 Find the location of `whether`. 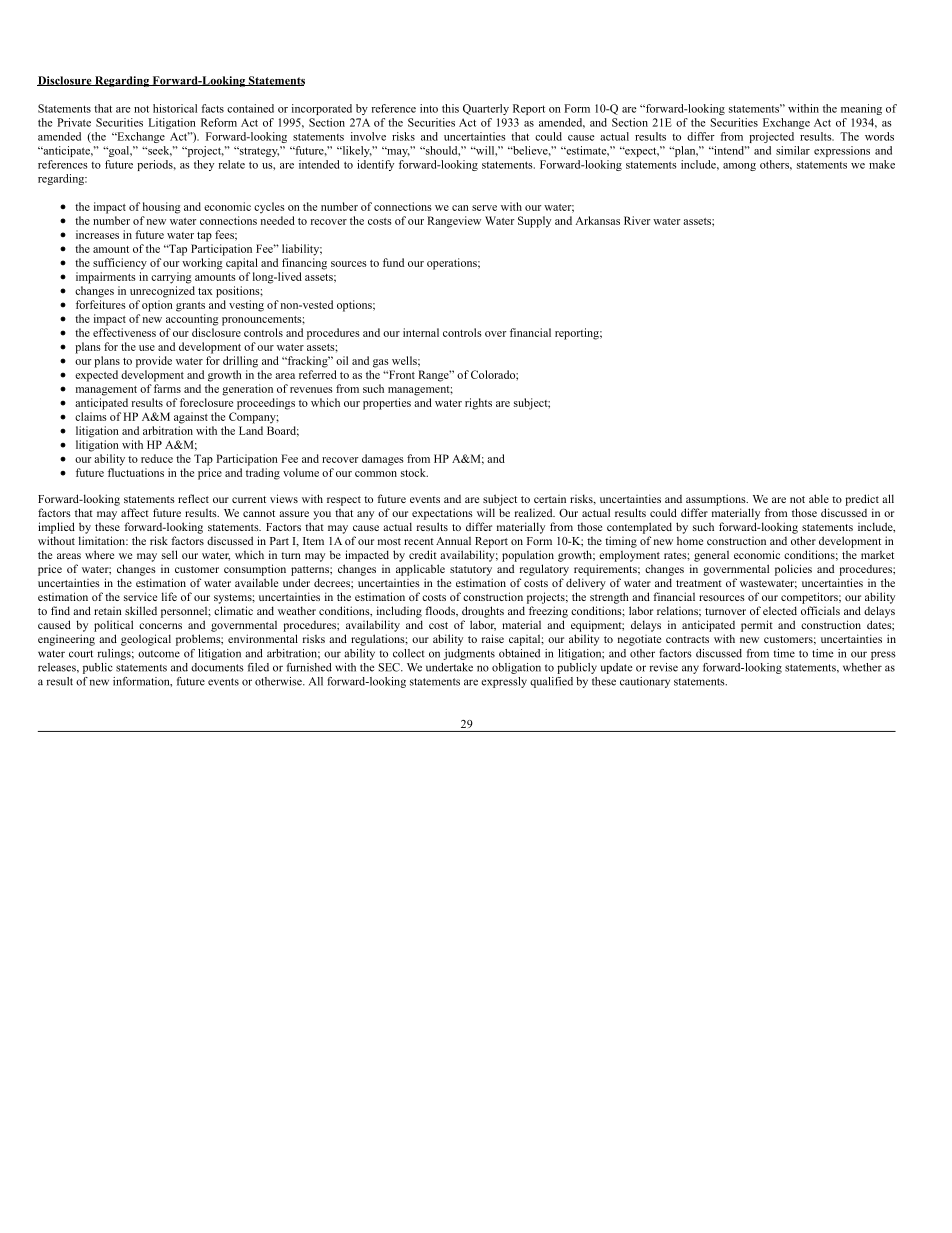

whether is located at coordinates (862, 667).
